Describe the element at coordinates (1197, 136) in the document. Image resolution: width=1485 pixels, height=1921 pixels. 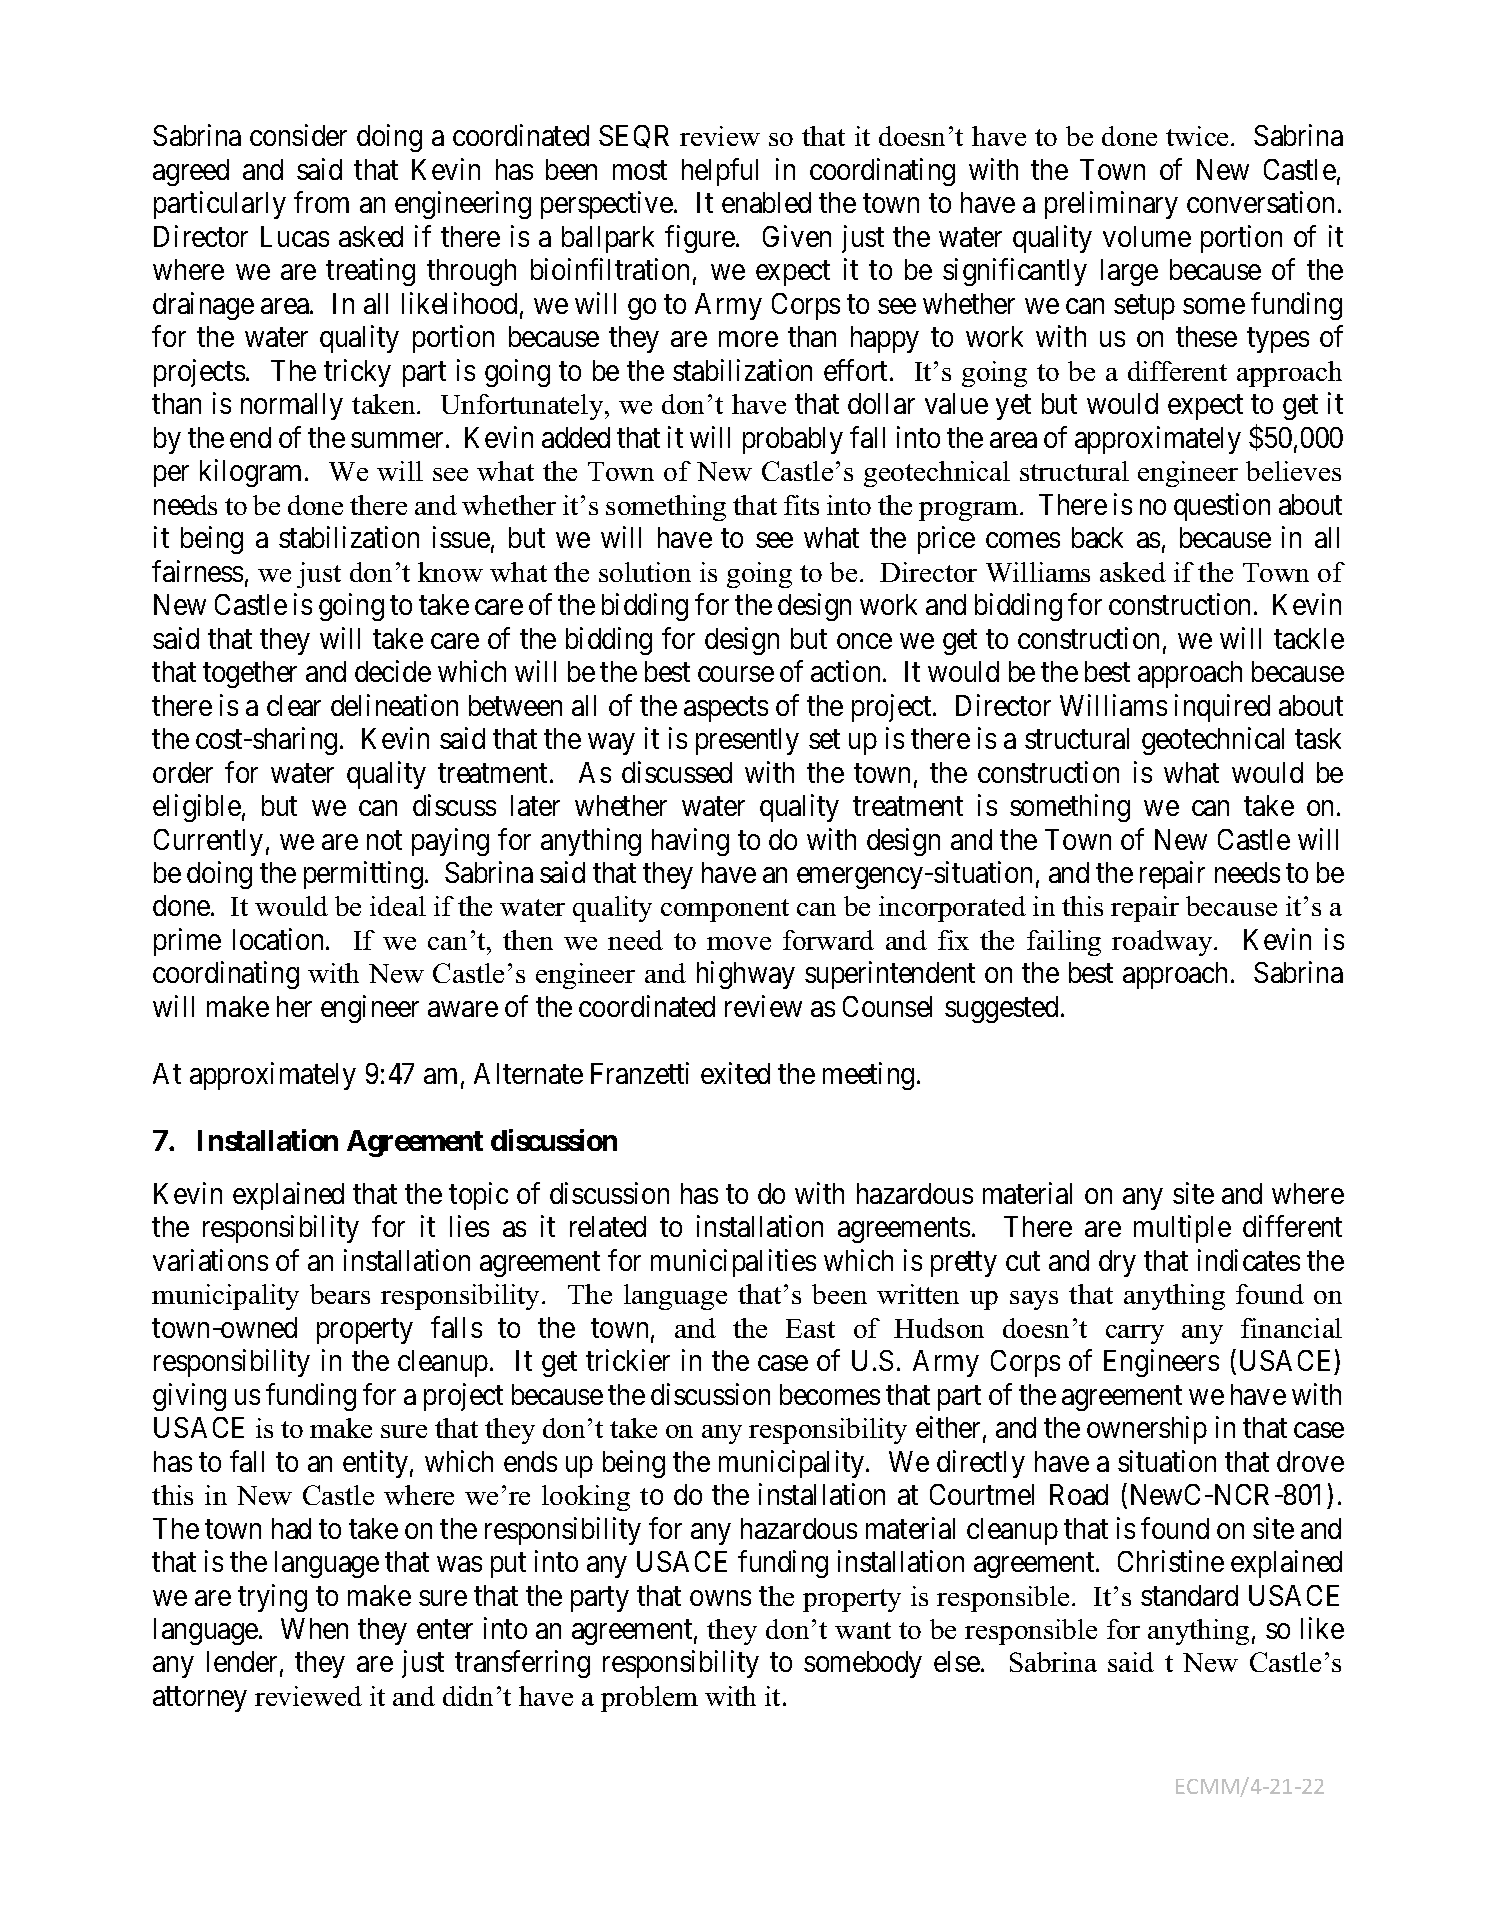
I see `twice` at that location.
